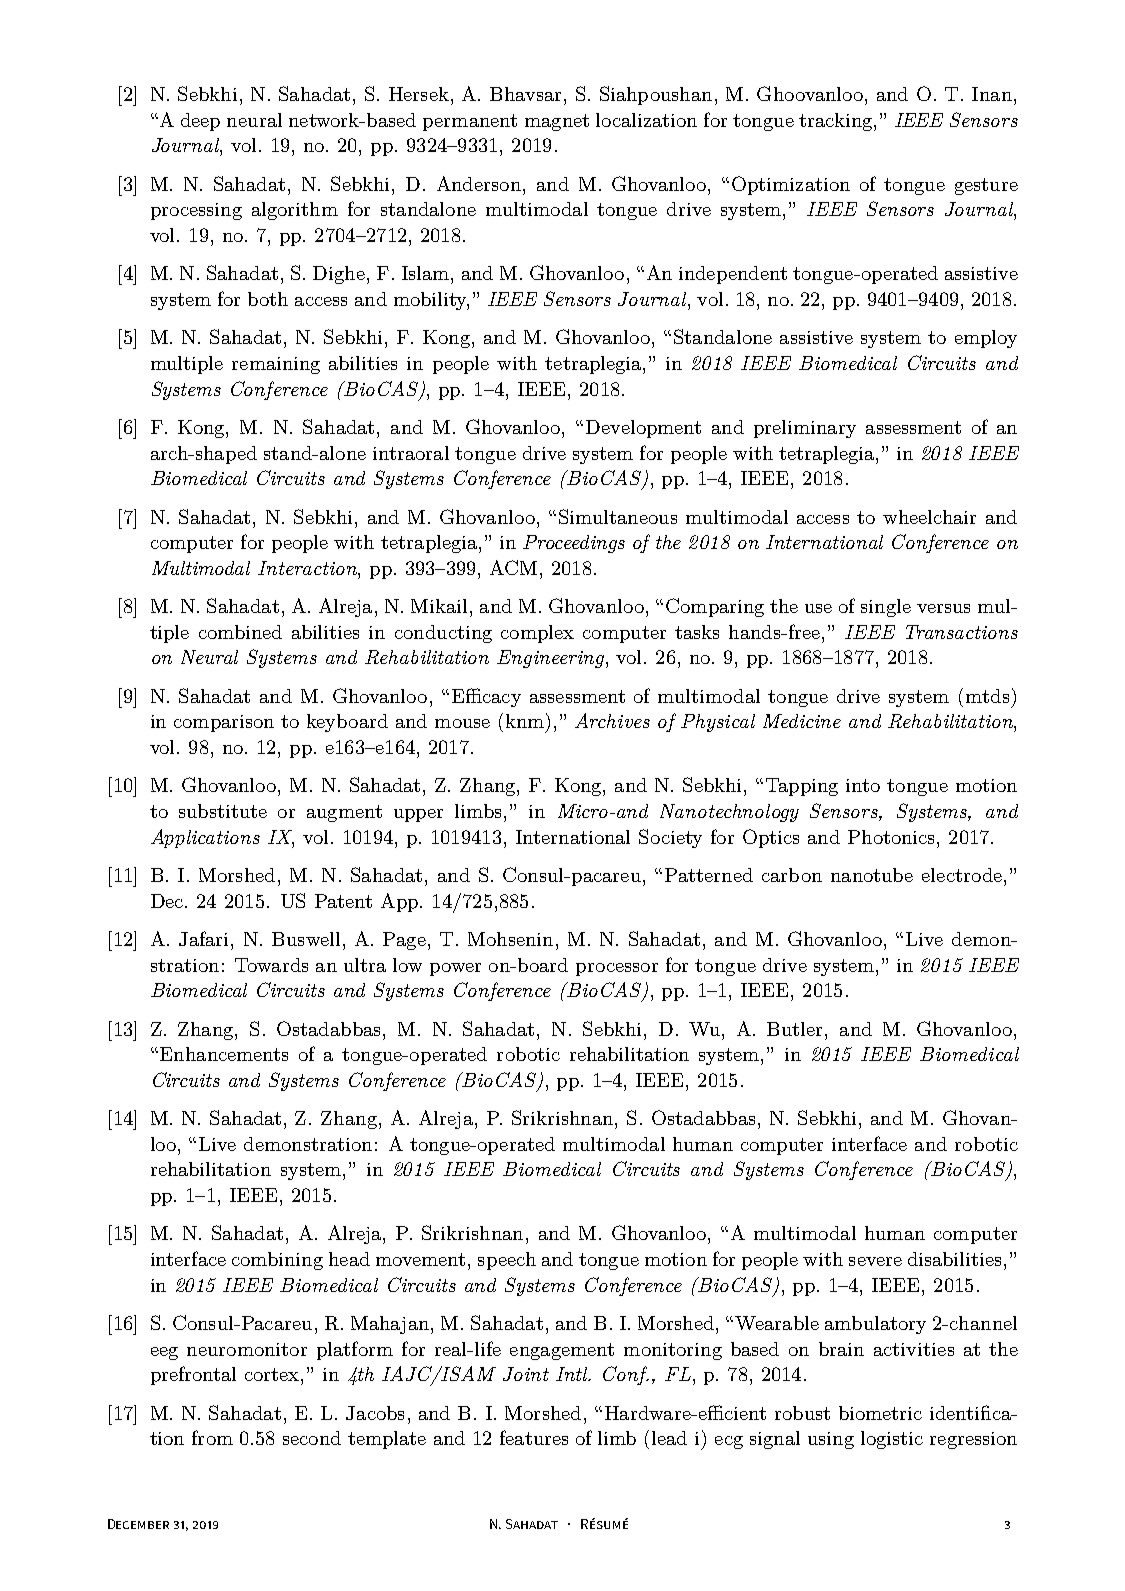  I want to click on permanent, so click(470, 122).
